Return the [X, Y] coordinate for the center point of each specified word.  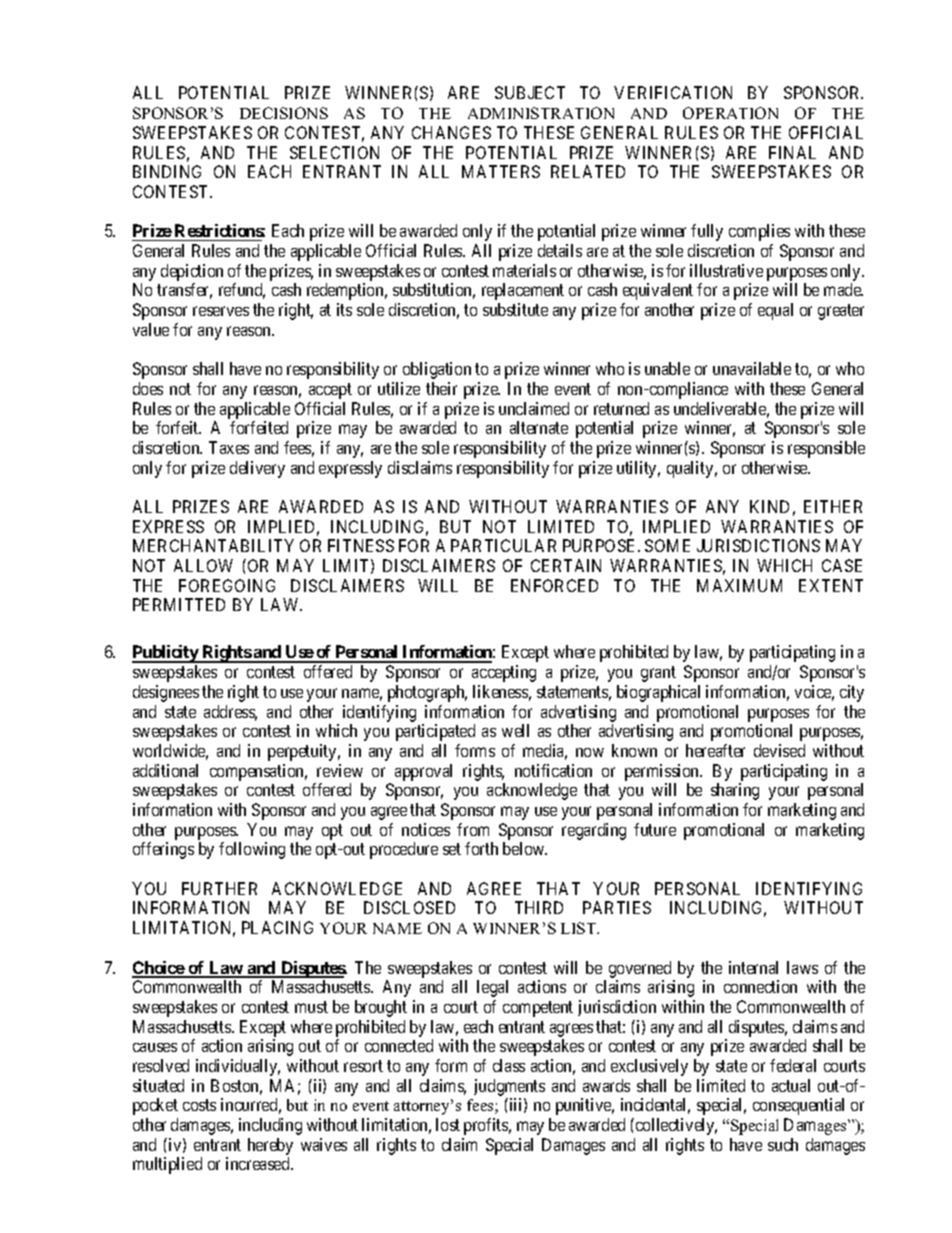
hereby [270, 1148]
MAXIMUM [739, 585]
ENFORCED [554, 585]
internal [753, 967]
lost [448, 1124]
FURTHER [219, 888]
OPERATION [730, 113]
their [441, 388]
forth [481, 848]
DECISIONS [284, 113]
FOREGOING [227, 585]
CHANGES [451, 132]
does [148, 388]
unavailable [752, 368]
